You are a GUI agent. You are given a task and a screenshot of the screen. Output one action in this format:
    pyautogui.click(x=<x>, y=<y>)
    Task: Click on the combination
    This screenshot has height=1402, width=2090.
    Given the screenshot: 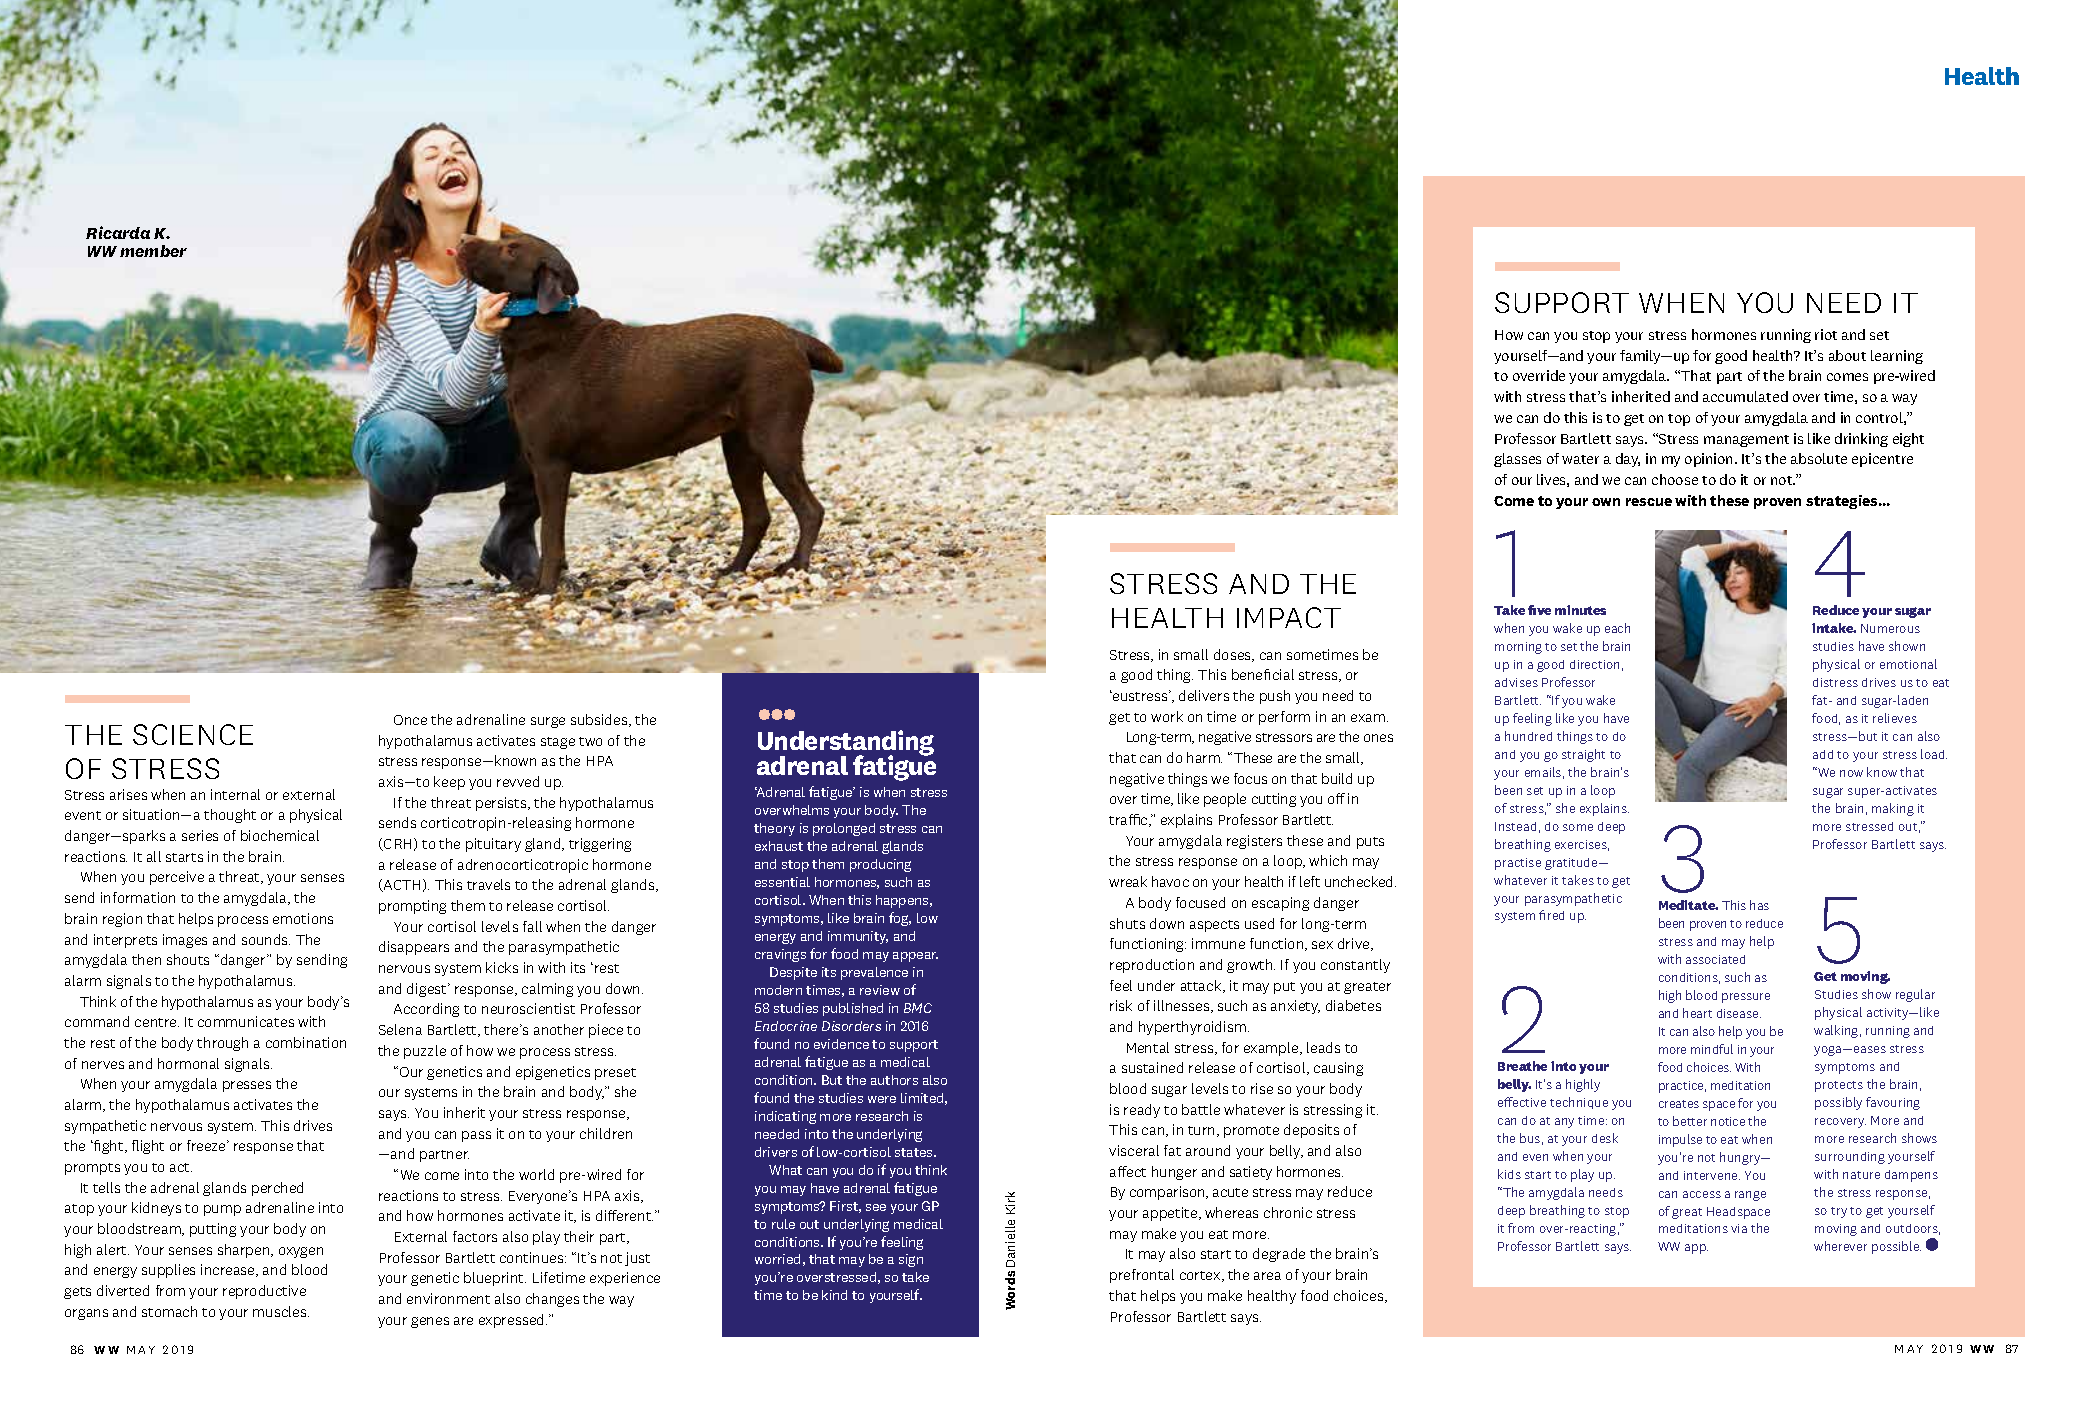 What is the action you would take?
    pyautogui.click(x=306, y=1042)
